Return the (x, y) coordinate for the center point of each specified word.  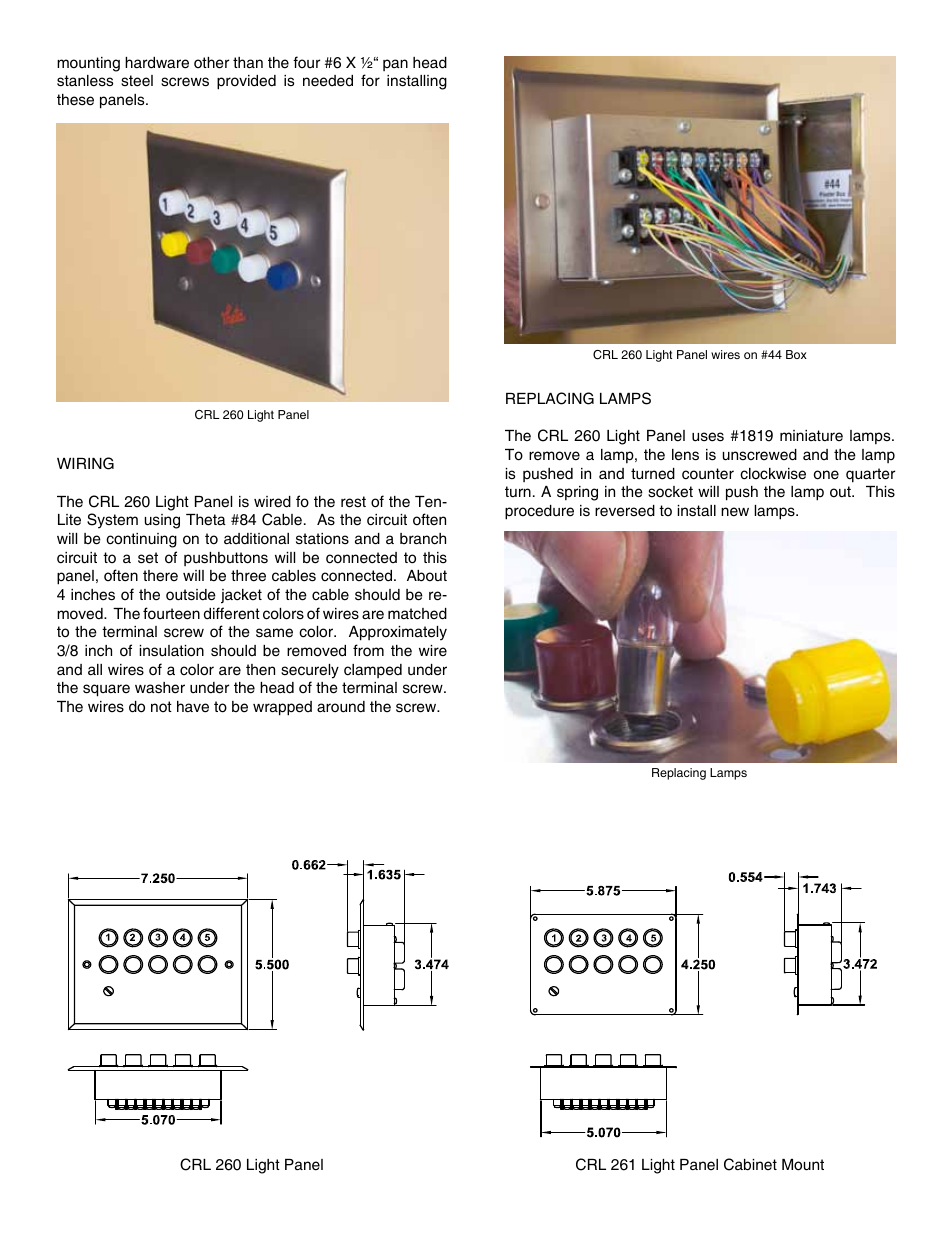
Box (796, 354)
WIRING (85, 463)
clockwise (773, 474)
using (162, 521)
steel (137, 81)
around (341, 707)
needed (328, 81)
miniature (811, 435)
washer (160, 688)
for (370, 80)
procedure (539, 512)
